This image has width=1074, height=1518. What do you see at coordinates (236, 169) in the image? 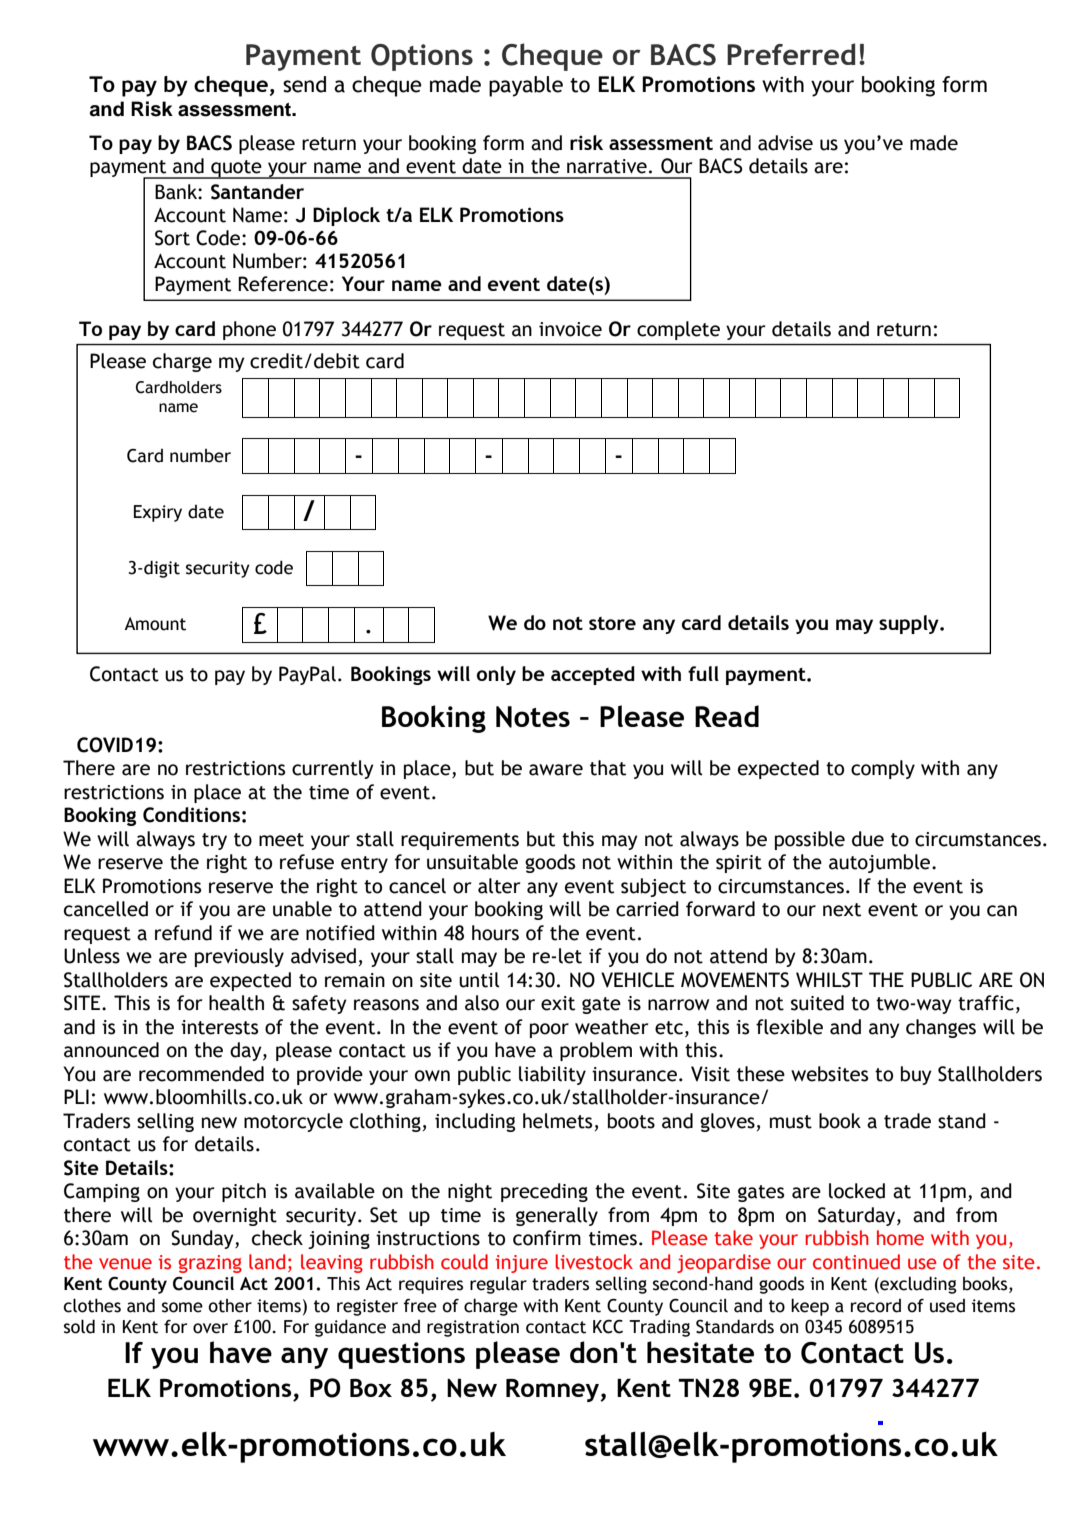
I see `quote` at bounding box center [236, 169].
